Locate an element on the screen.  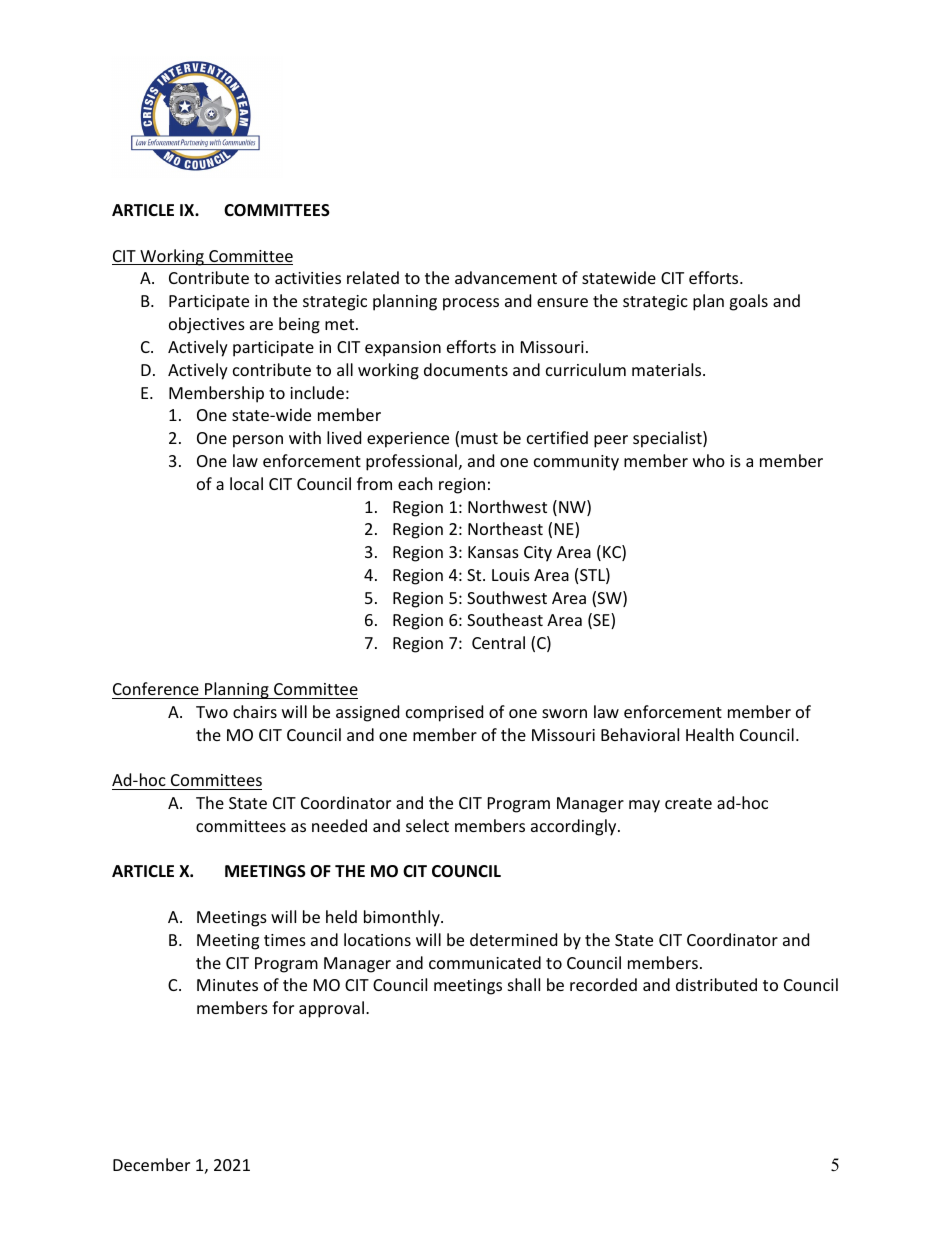
approval is located at coordinates (331, 1009).
